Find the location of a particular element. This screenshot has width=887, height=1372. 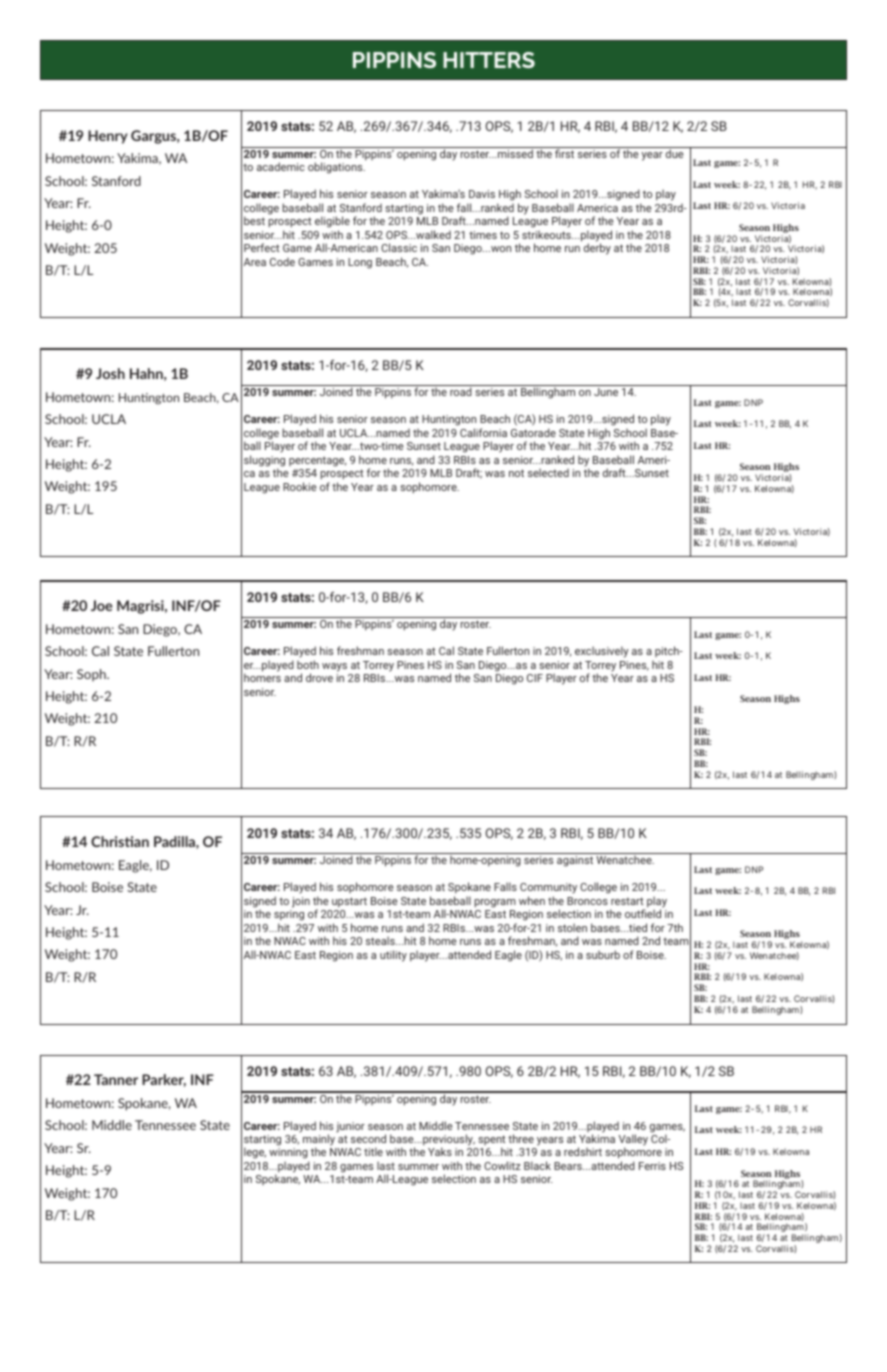

Henry is located at coordinates (108, 137).
